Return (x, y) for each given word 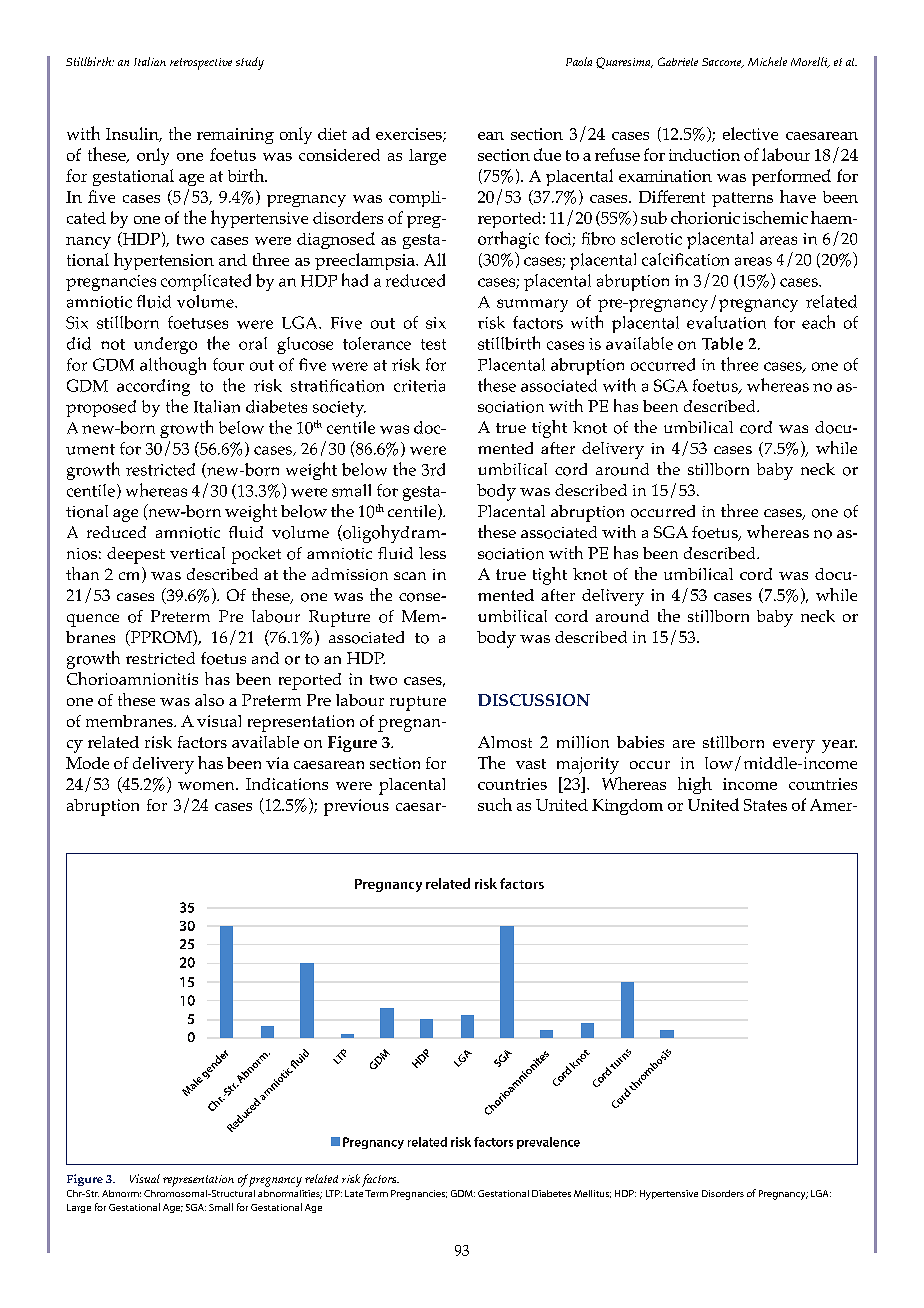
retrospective (201, 64)
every (794, 746)
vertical (197, 553)
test (433, 344)
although (173, 366)
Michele (767, 61)
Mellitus (592, 1194)
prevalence (548, 1143)
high (695, 785)
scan (410, 576)
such (495, 804)
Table (722, 343)
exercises (410, 135)
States (765, 805)
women (207, 786)
